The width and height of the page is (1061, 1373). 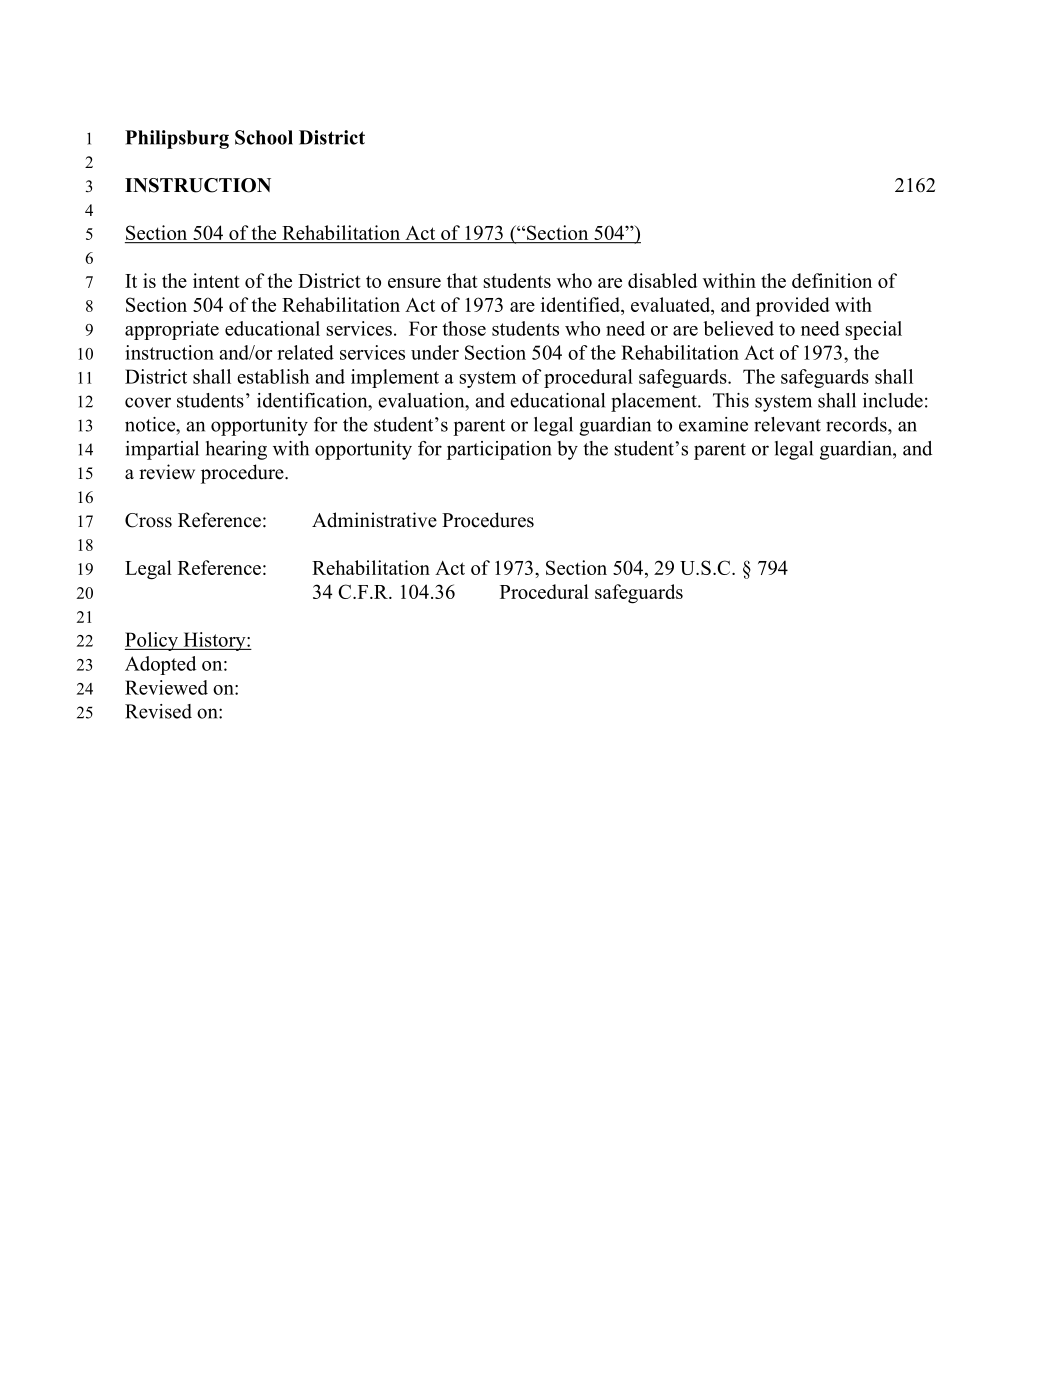 What do you see at coordinates (216, 280) in the page?
I see `intent` at bounding box center [216, 280].
